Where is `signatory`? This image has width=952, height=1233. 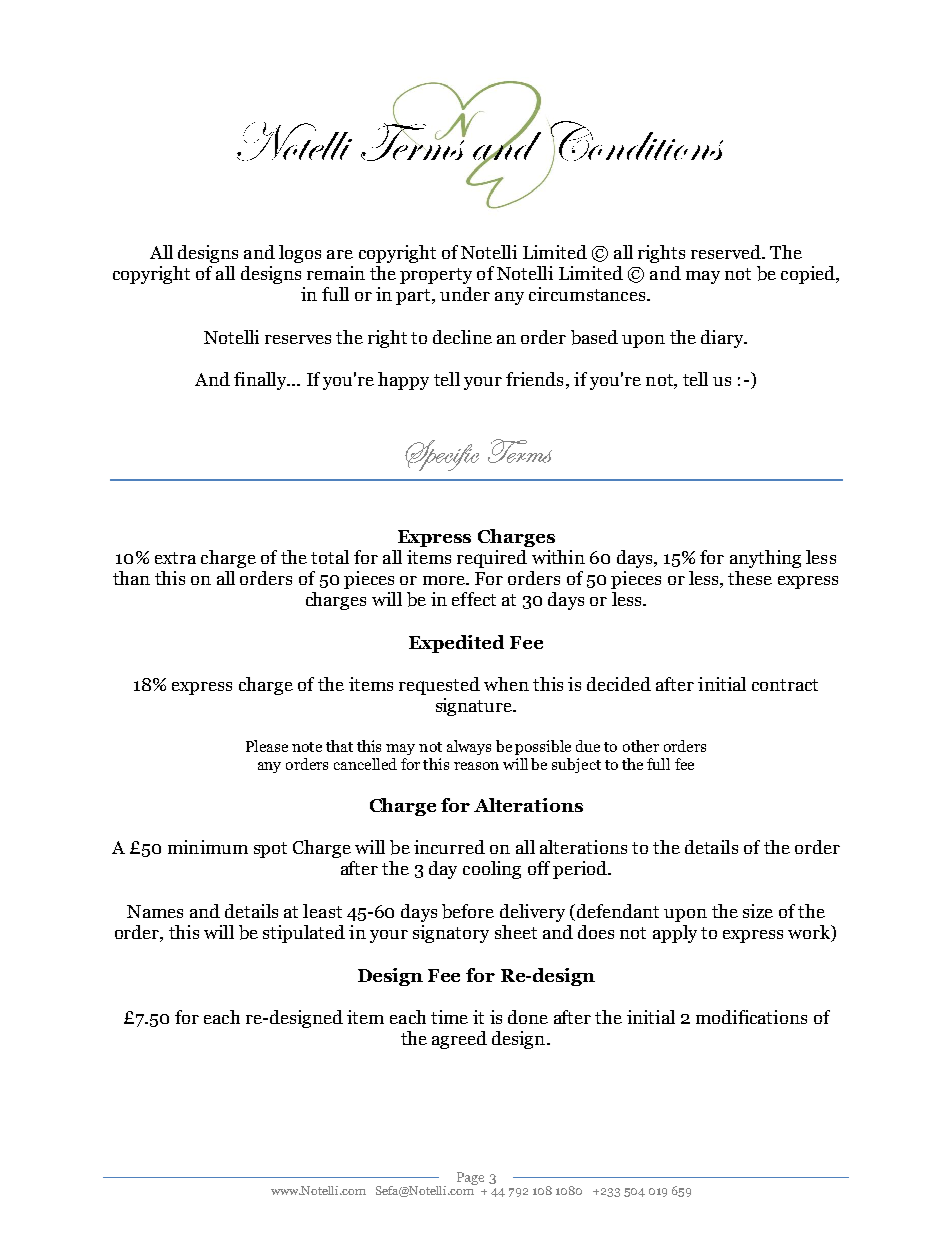
signatory is located at coordinates (451, 934).
